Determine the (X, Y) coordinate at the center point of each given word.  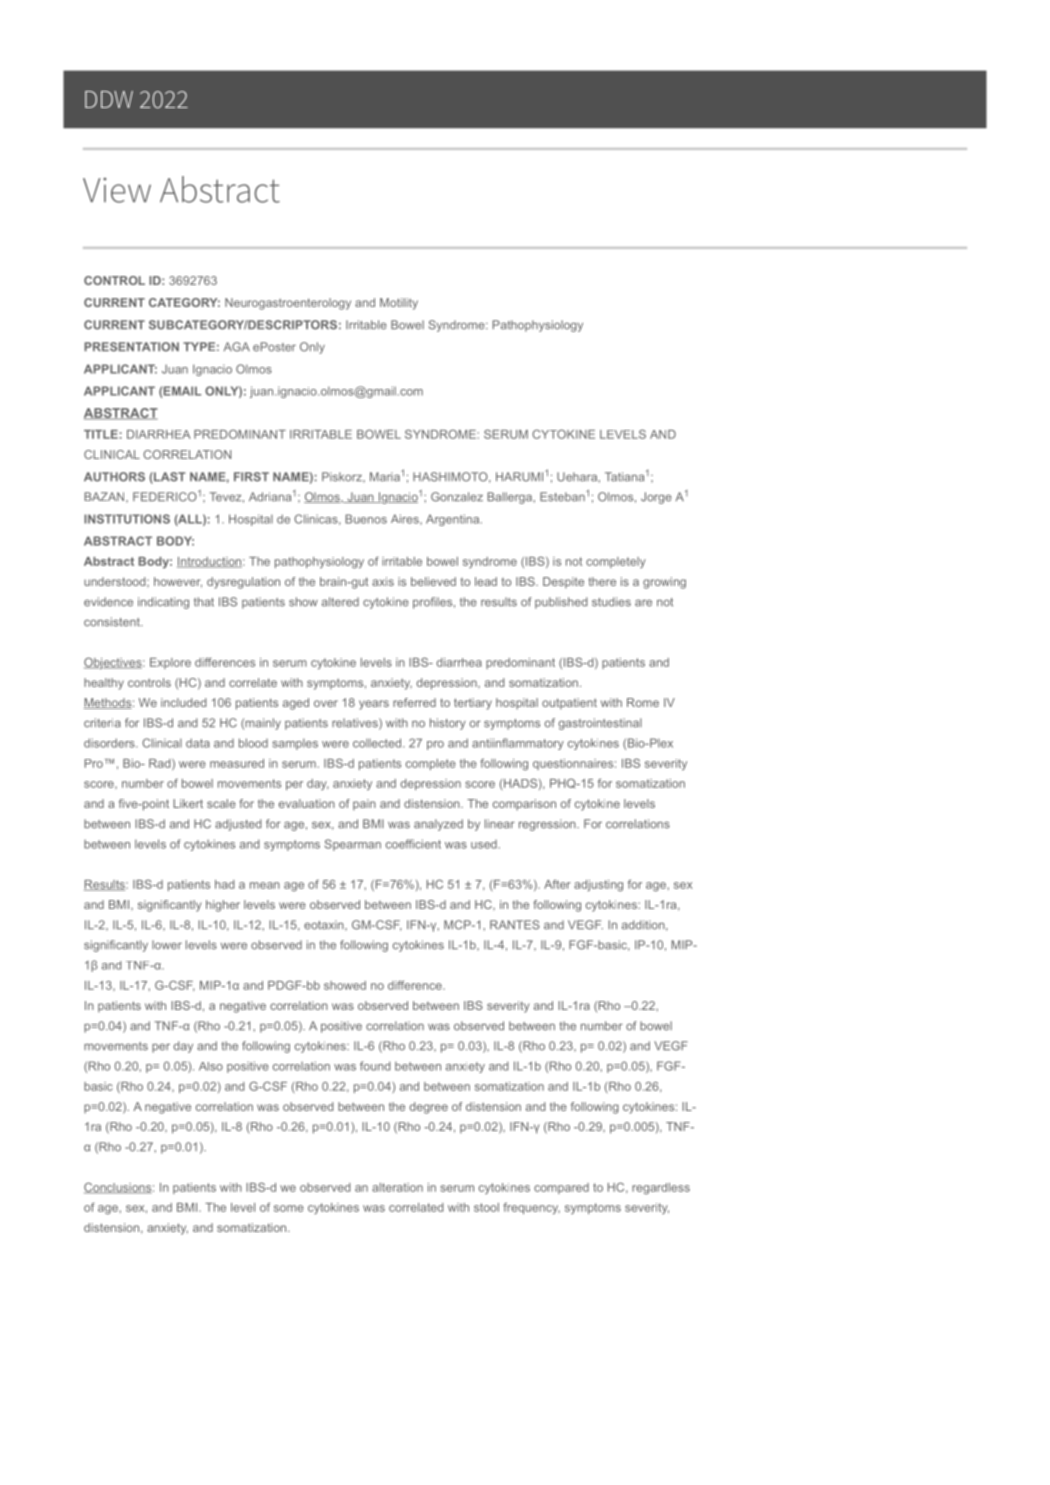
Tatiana (624, 477)
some (289, 1208)
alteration (397, 1187)
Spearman (353, 845)
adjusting (598, 886)
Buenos (366, 519)
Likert (188, 803)
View (117, 190)
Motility (399, 304)
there (602, 581)
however (178, 582)
